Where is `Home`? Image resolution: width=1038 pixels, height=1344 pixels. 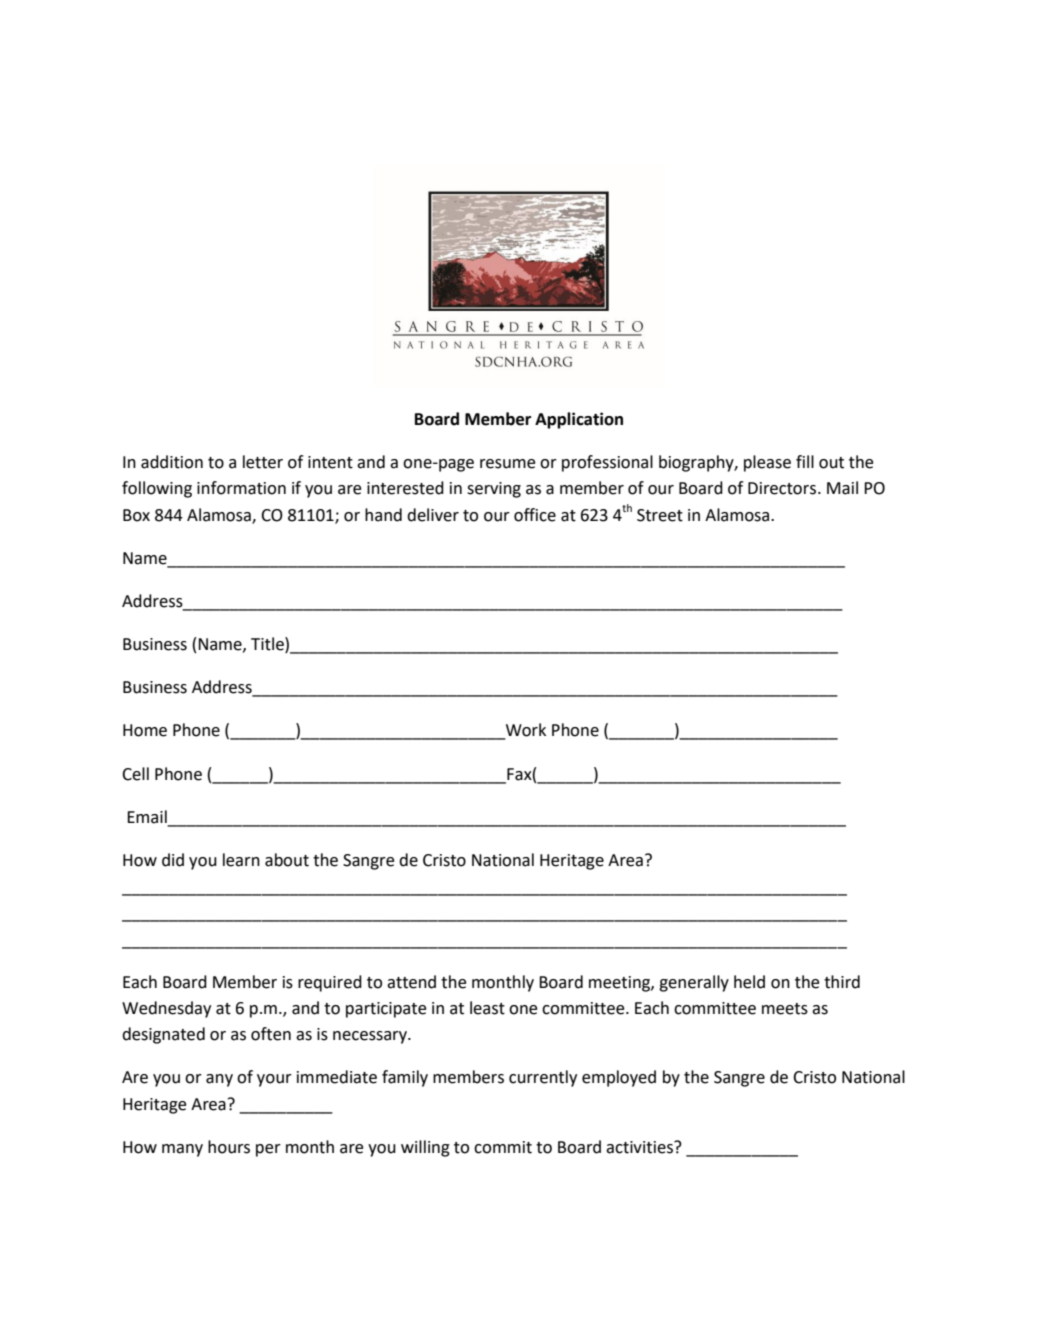 Home is located at coordinates (145, 730).
